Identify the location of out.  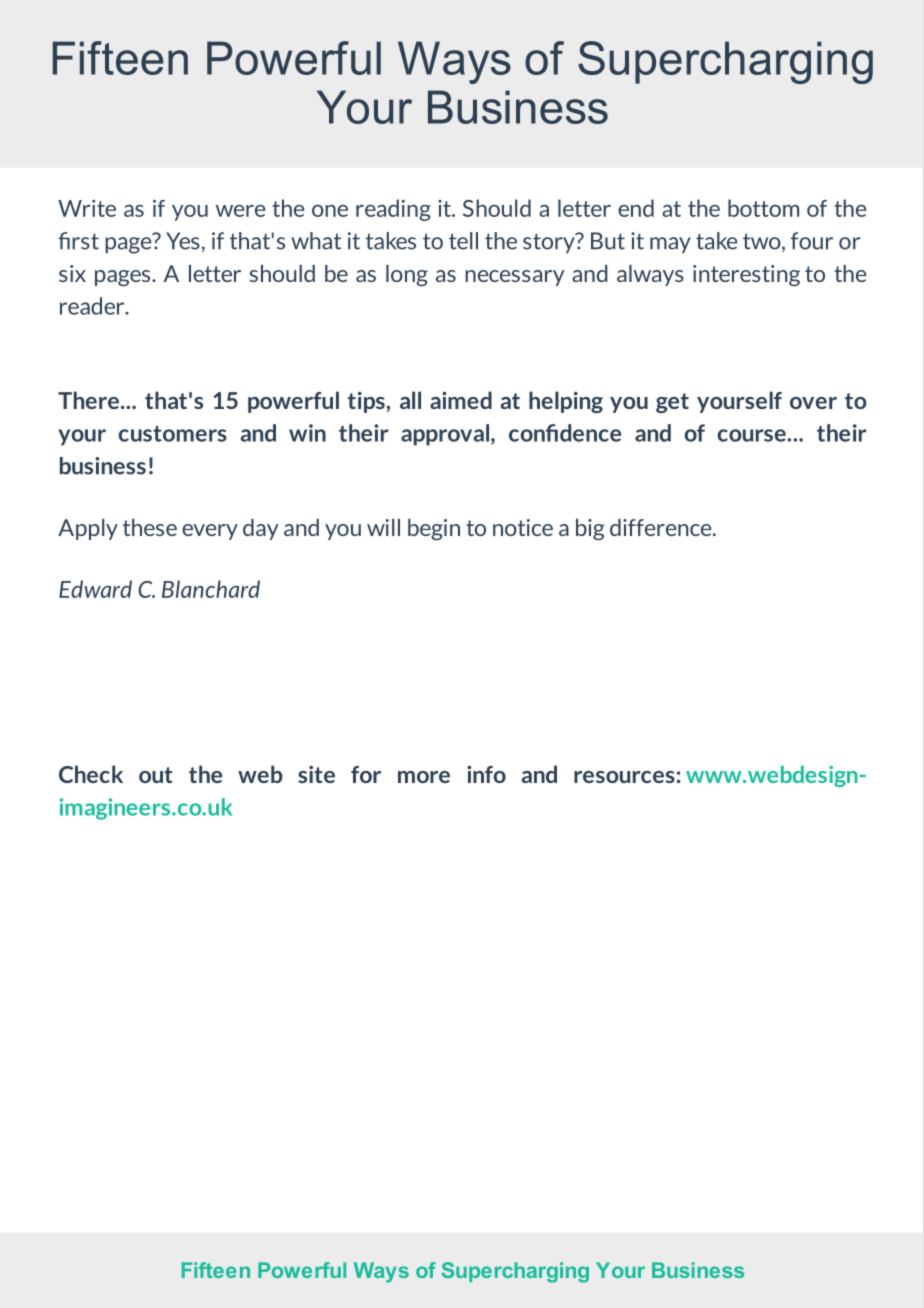
(156, 775).
